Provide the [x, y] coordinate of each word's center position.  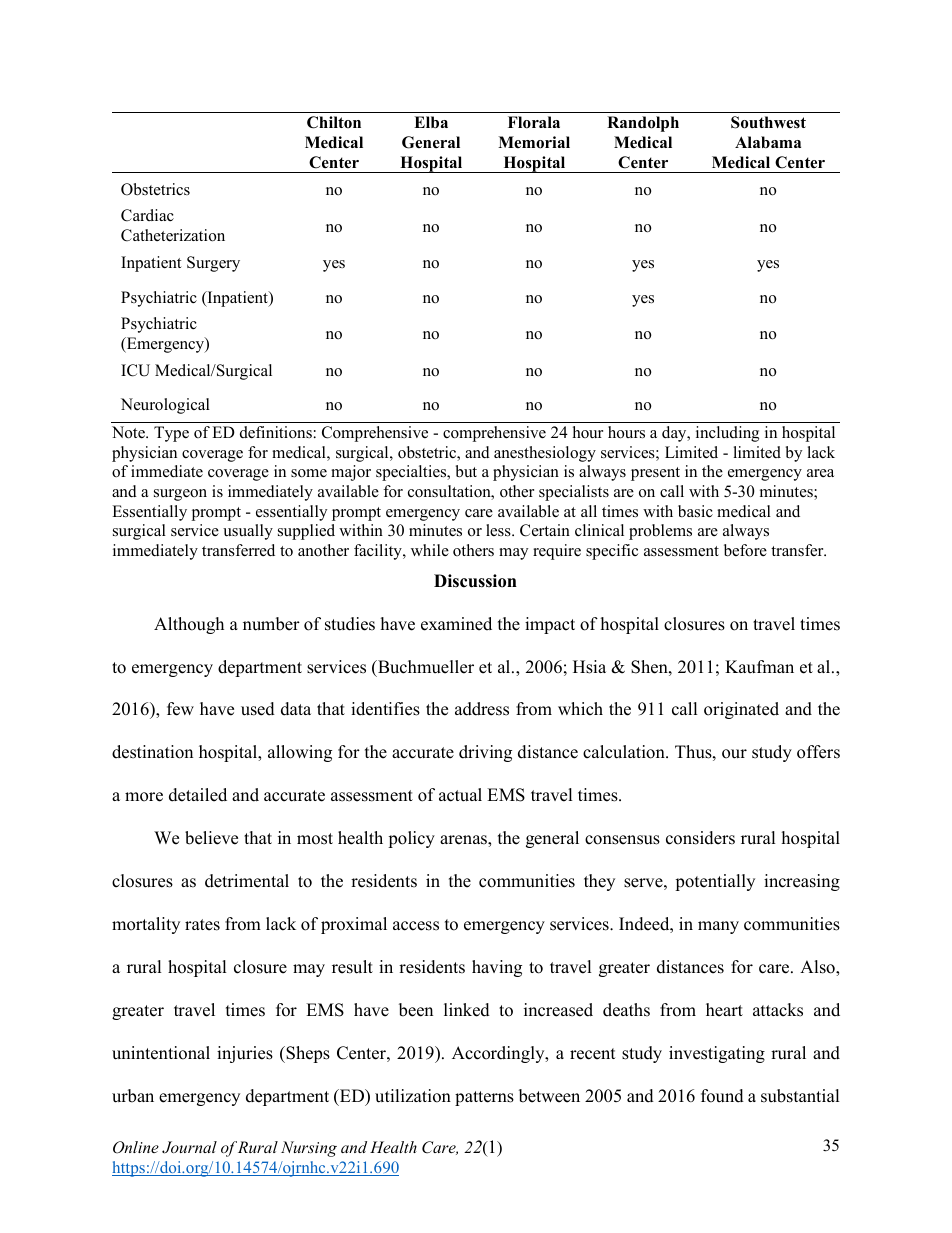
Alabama [768, 142]
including [727, 434]
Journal [189, 1147]
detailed [198, 795]
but [466, 471]
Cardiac [147, 215]
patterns [484, 1098]
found [722, 1096]
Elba [431, 122]
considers [700, 838]
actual [460, 795]
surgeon [180, 495]
